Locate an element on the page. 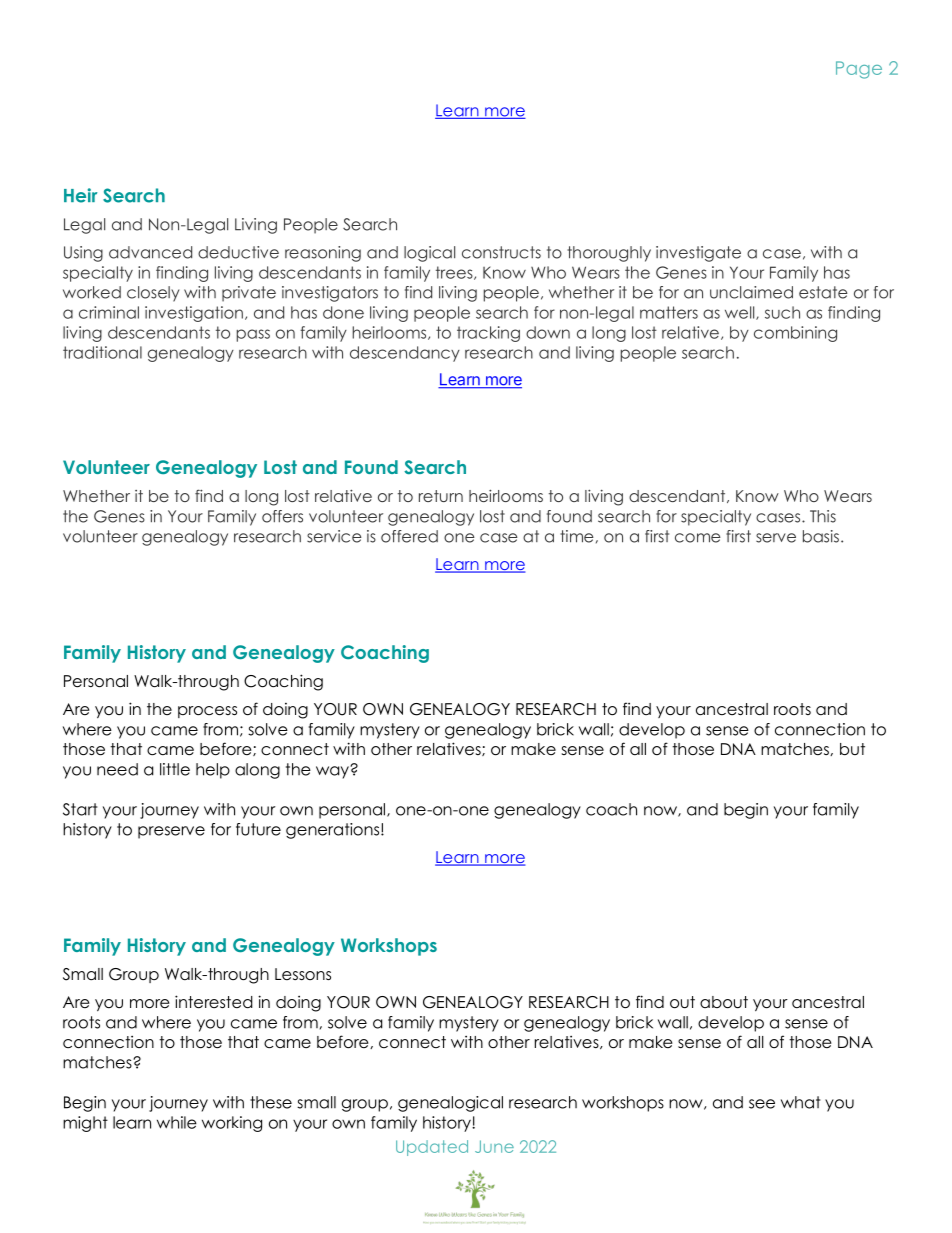  constructs is located at coordinates (501, 252).
